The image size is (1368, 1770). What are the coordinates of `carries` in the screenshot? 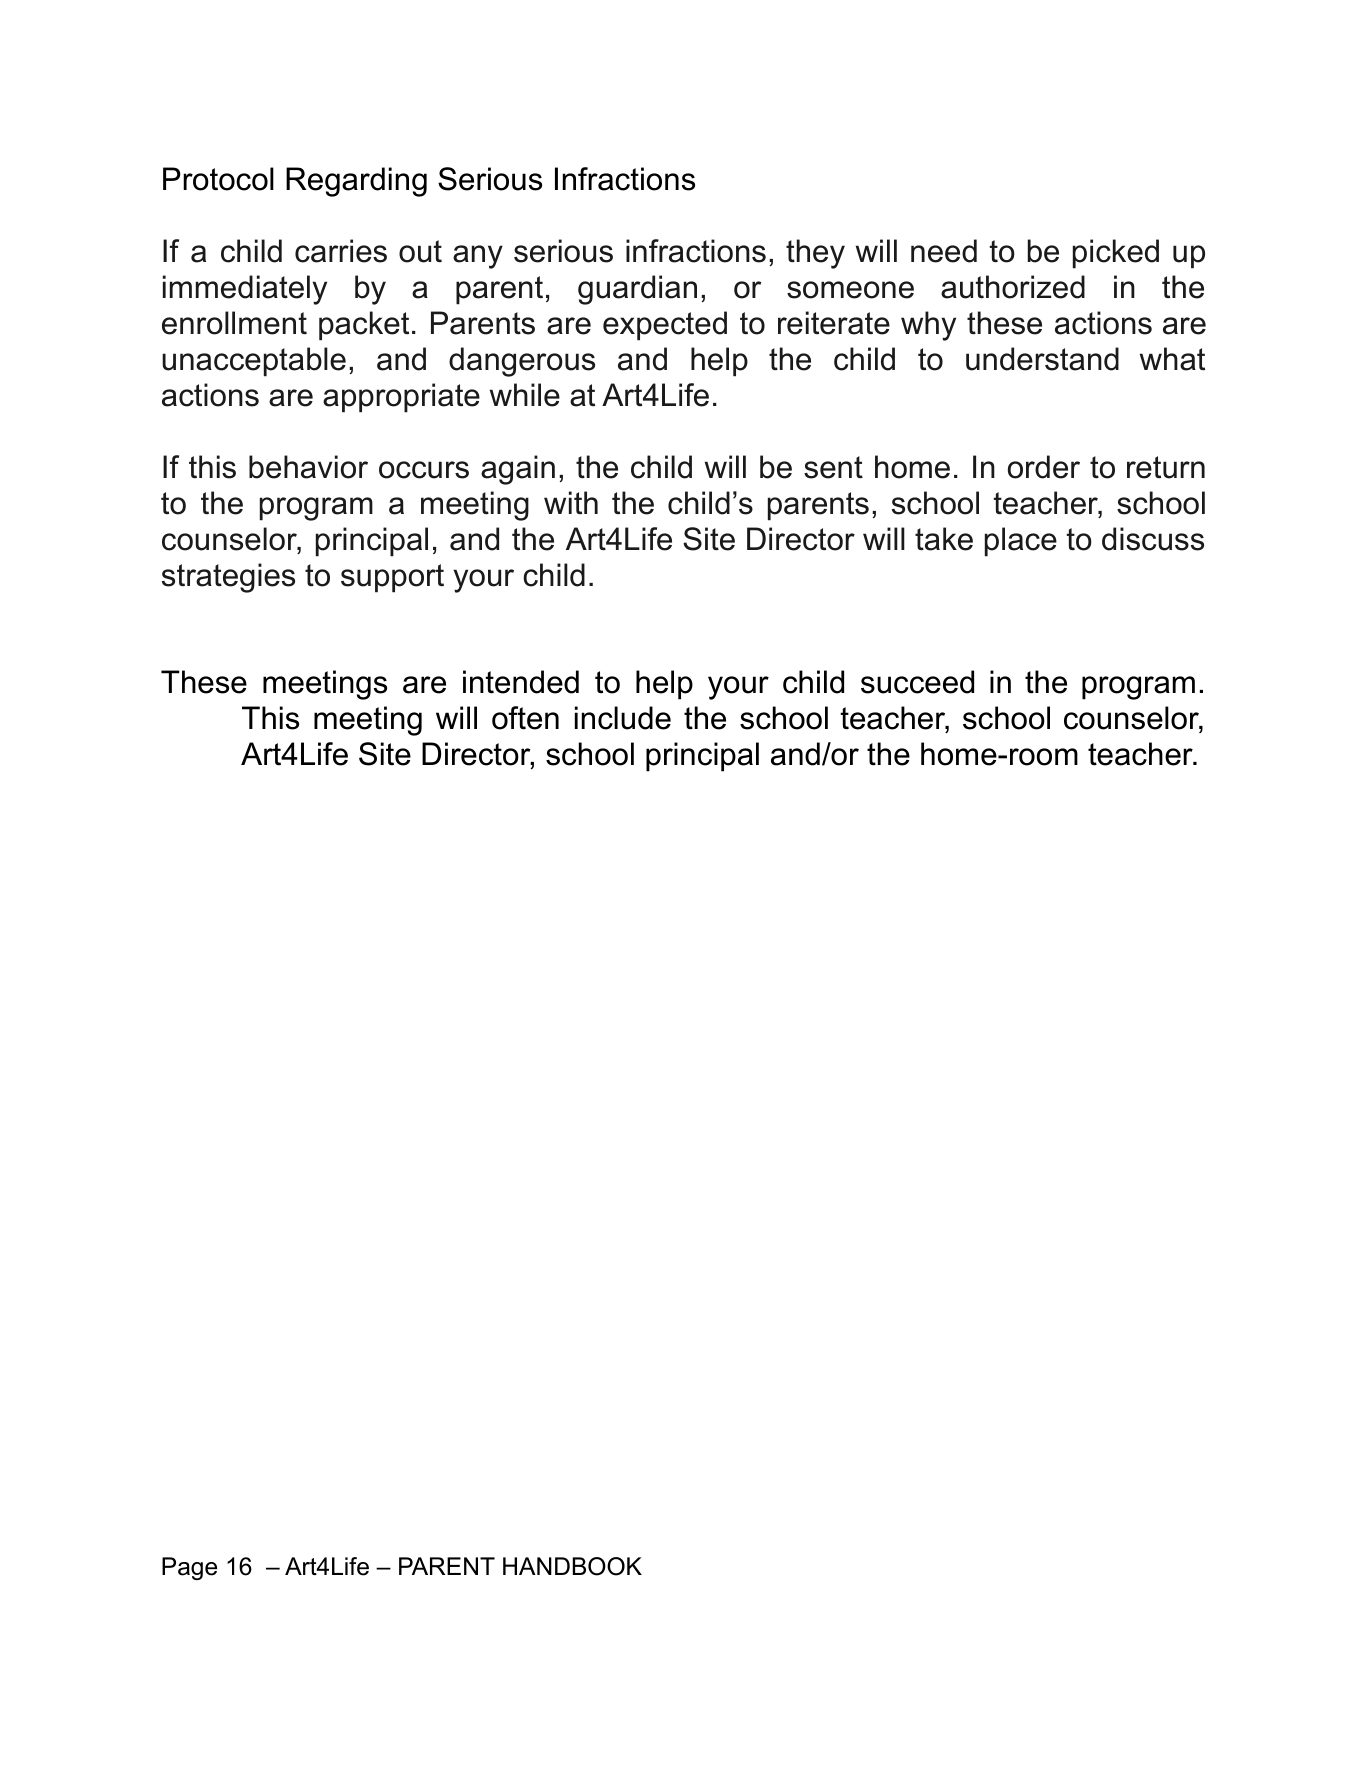 It's located at (341, 251).
